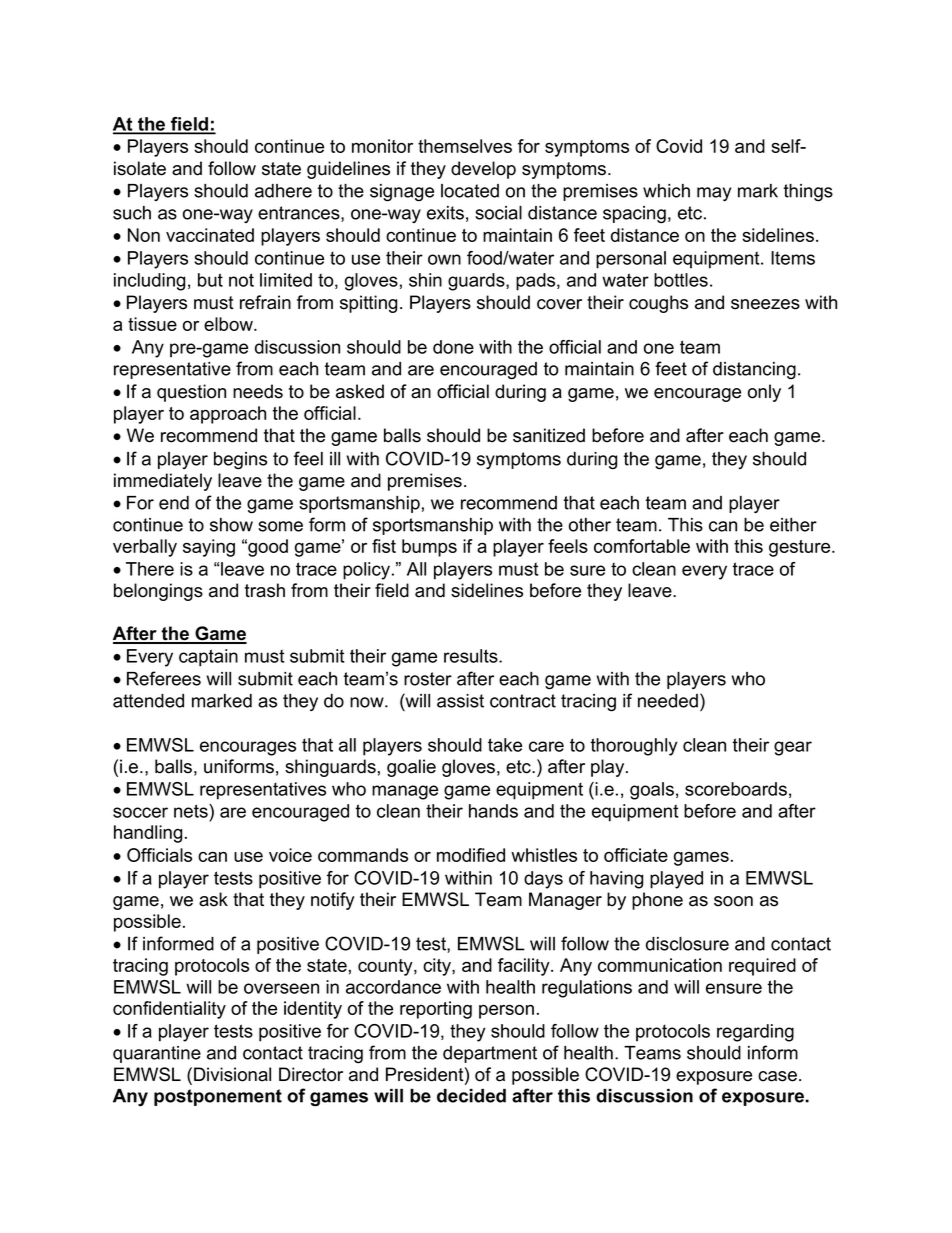  Describe the element at coordinates (483, 170) in the document. I see `develop` at that location.
